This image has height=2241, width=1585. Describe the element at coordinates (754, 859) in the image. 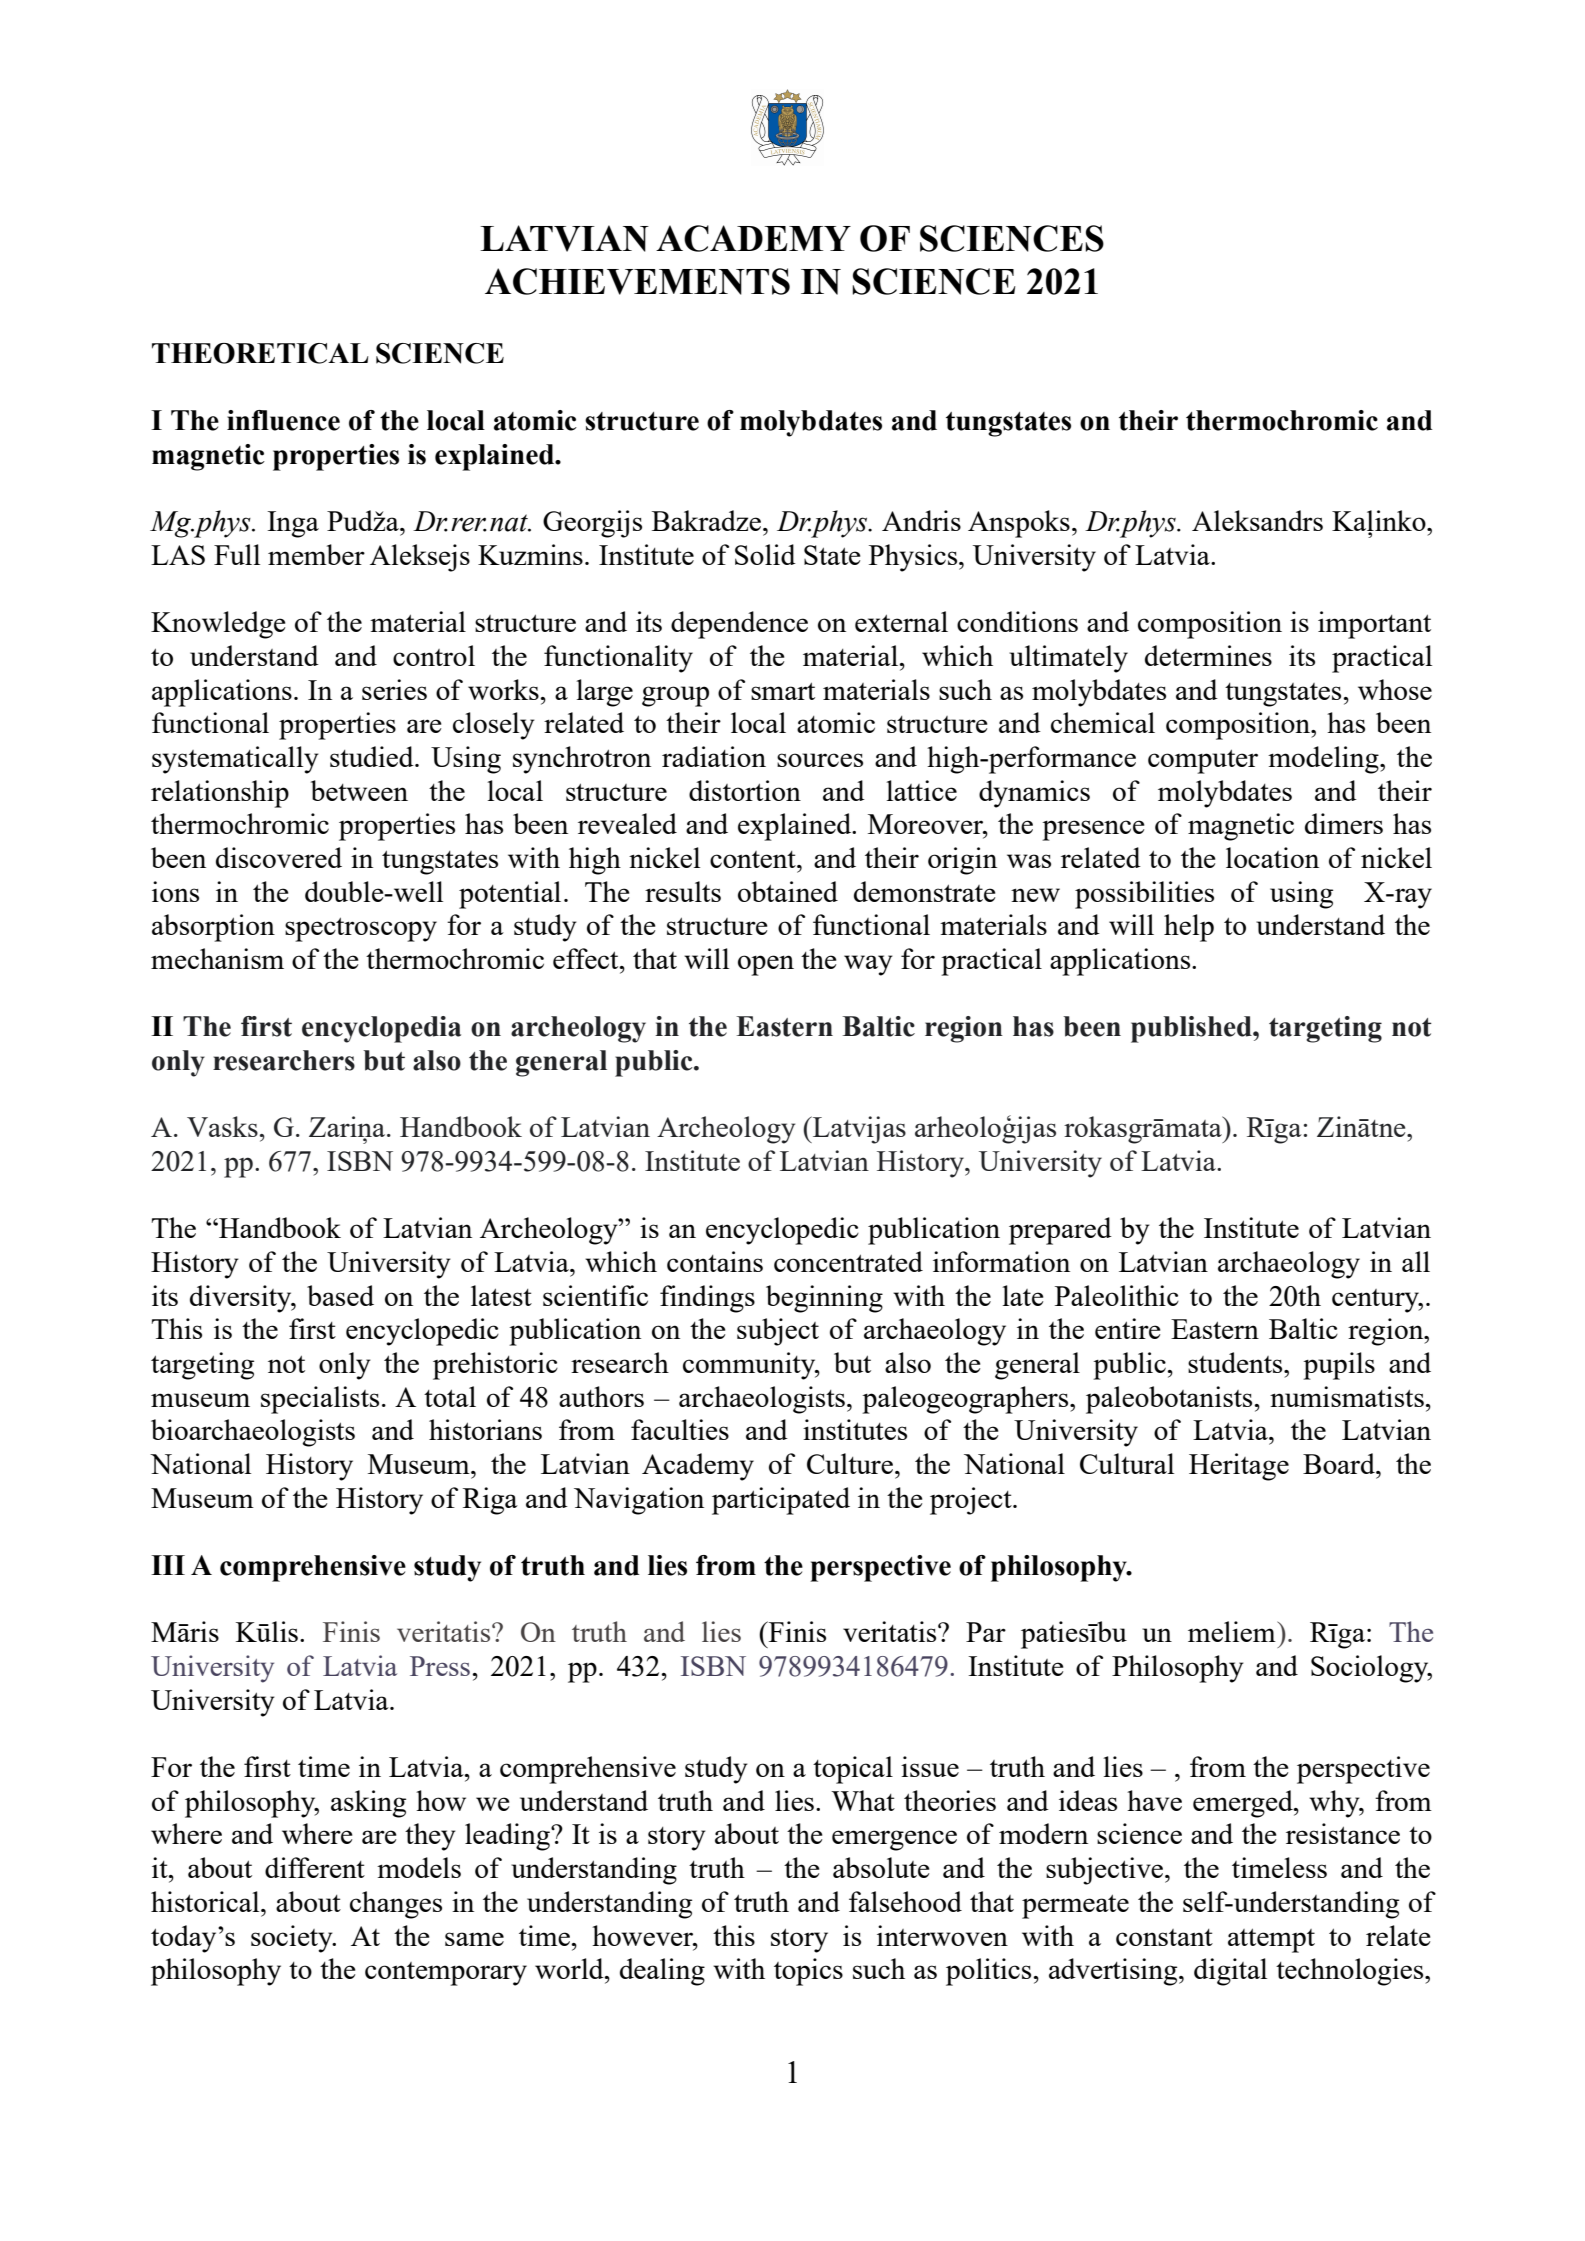

I see `content` at that location.
